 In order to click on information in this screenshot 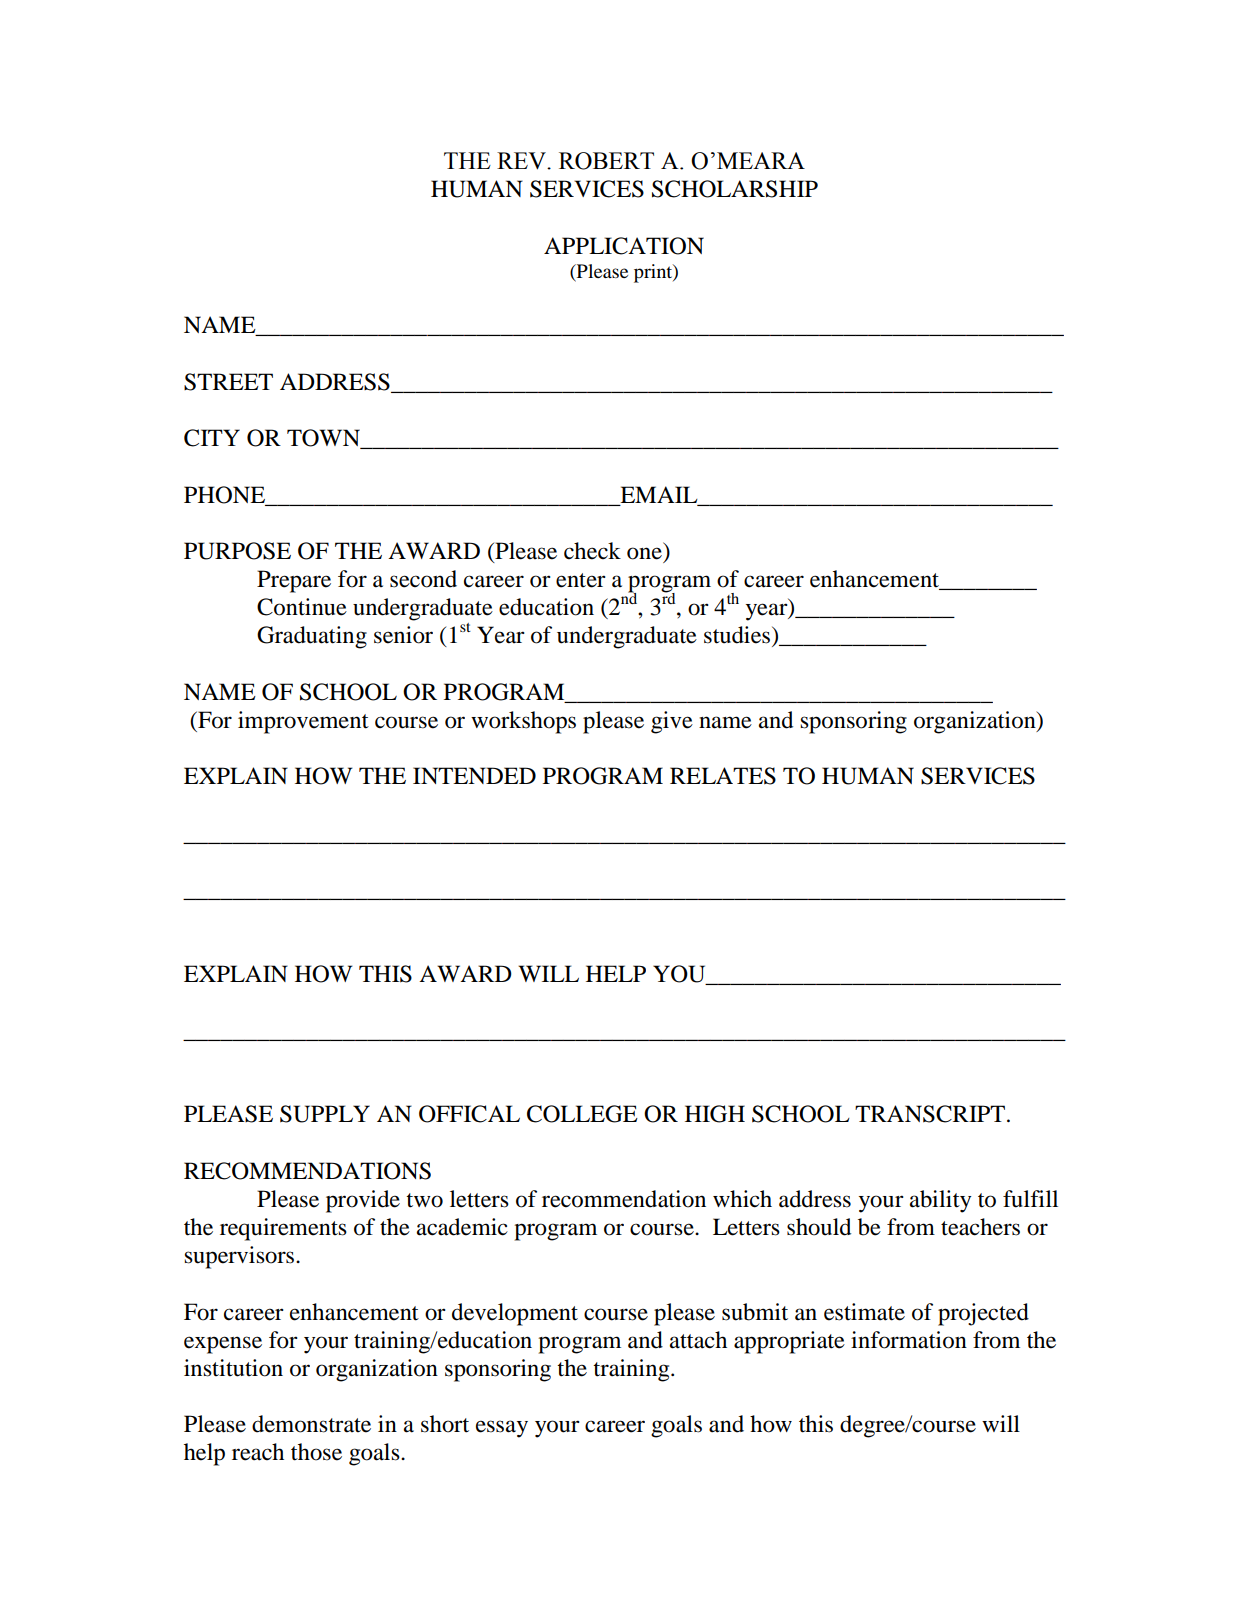, I will do `click(909, 1340)`.
